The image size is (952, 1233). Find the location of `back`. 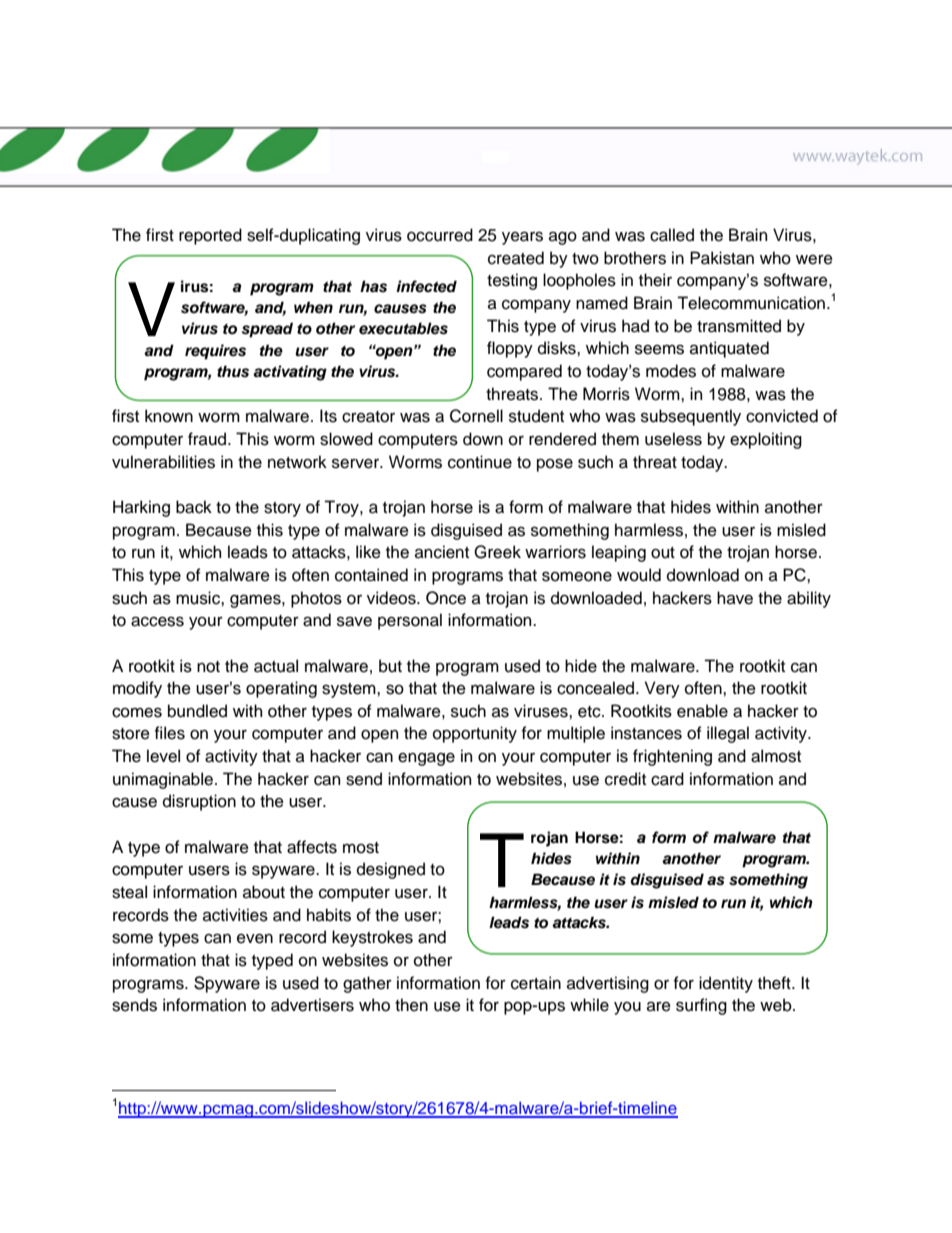

back is located at coordinates (194, 507).
